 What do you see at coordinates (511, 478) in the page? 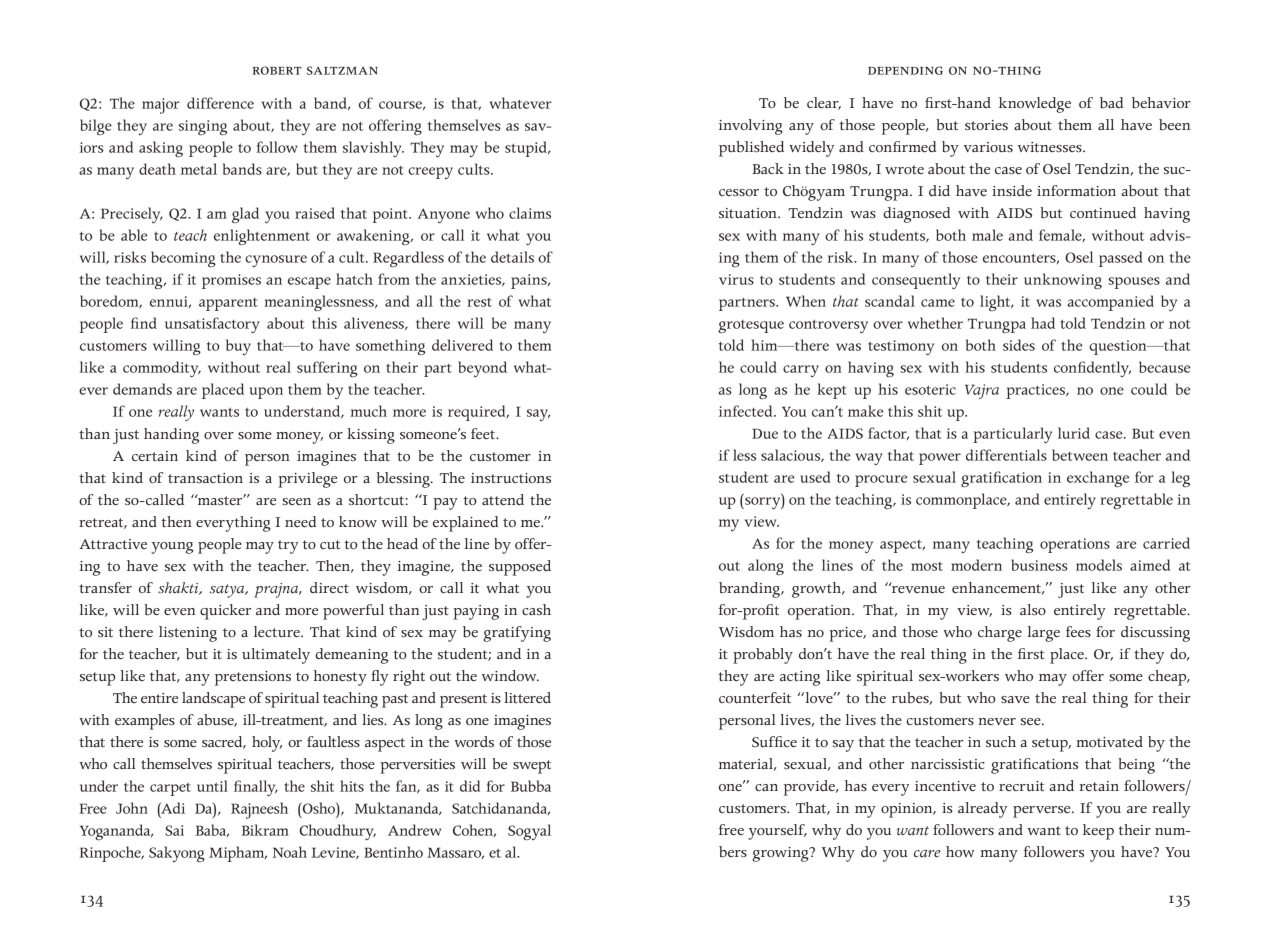
I see `instructions` at bounding box center [511, 478].
